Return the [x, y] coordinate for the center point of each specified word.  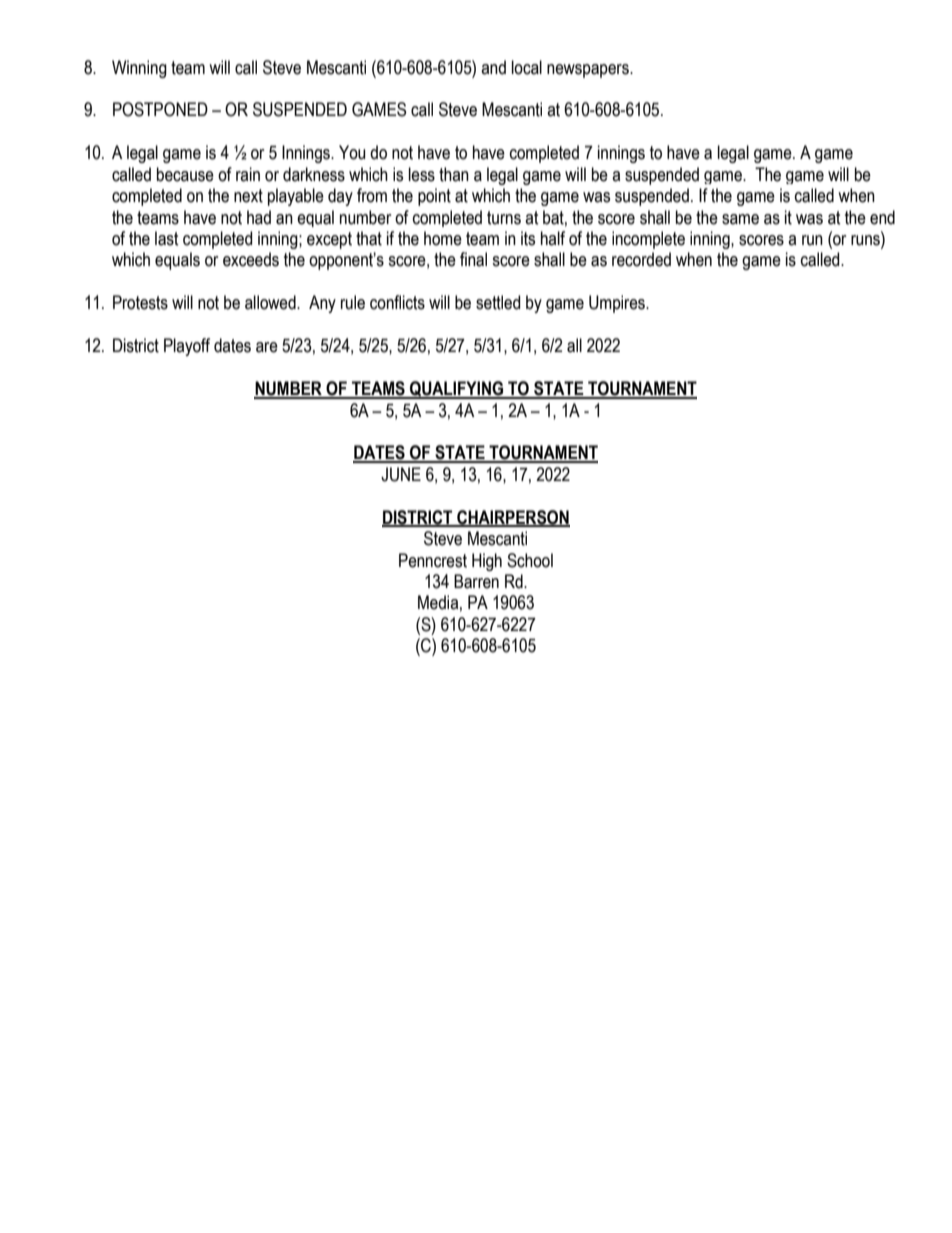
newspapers [589, 71]
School [530, 560]
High [487, 562]
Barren [476, 581]
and [493, 67]
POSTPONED [160, 109]
